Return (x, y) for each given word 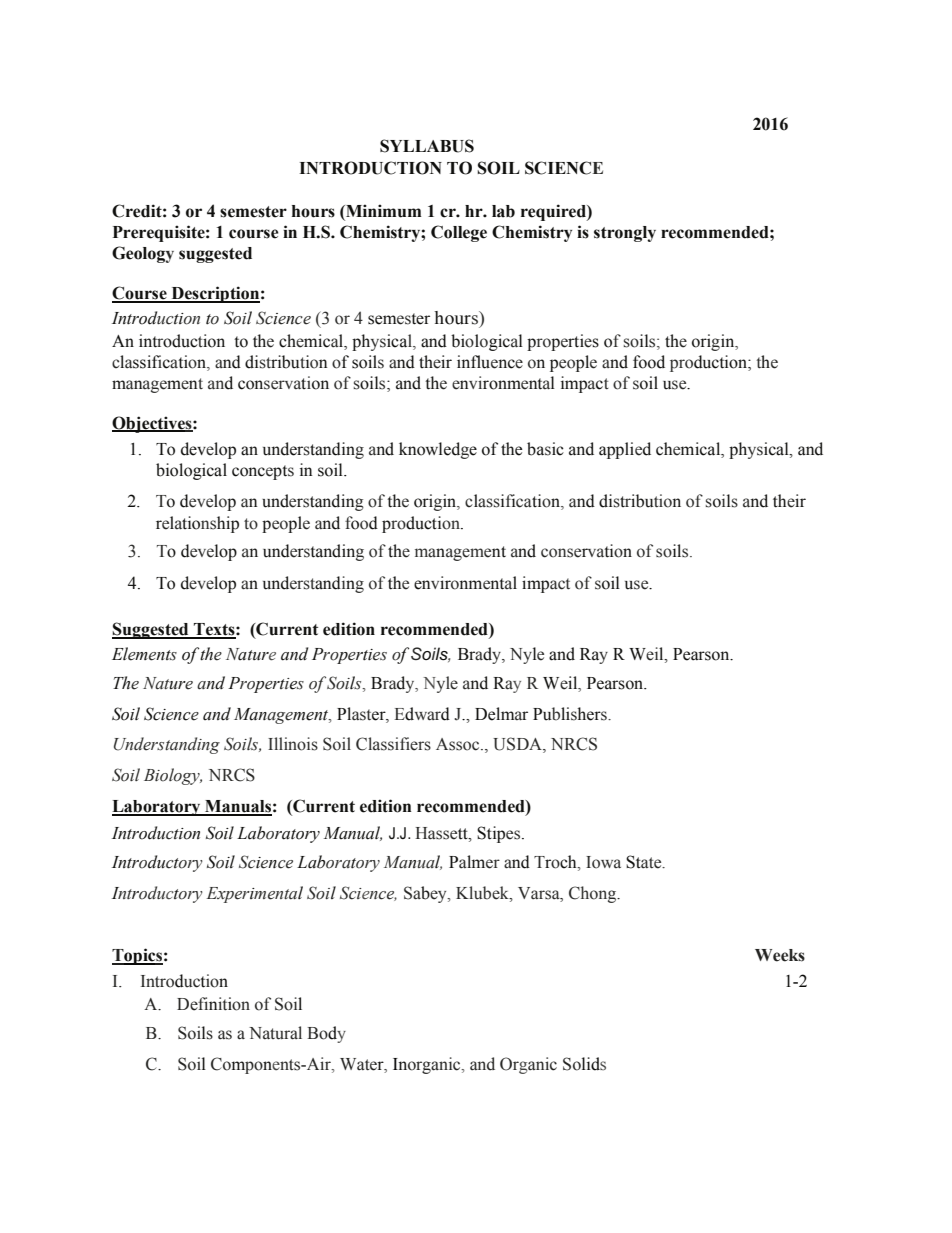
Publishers (571, 714)
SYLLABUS (427, 146)
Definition (213, 1004)
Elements (144, 654)
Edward (422, 714)
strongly (625, 234)
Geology (143, 254)
